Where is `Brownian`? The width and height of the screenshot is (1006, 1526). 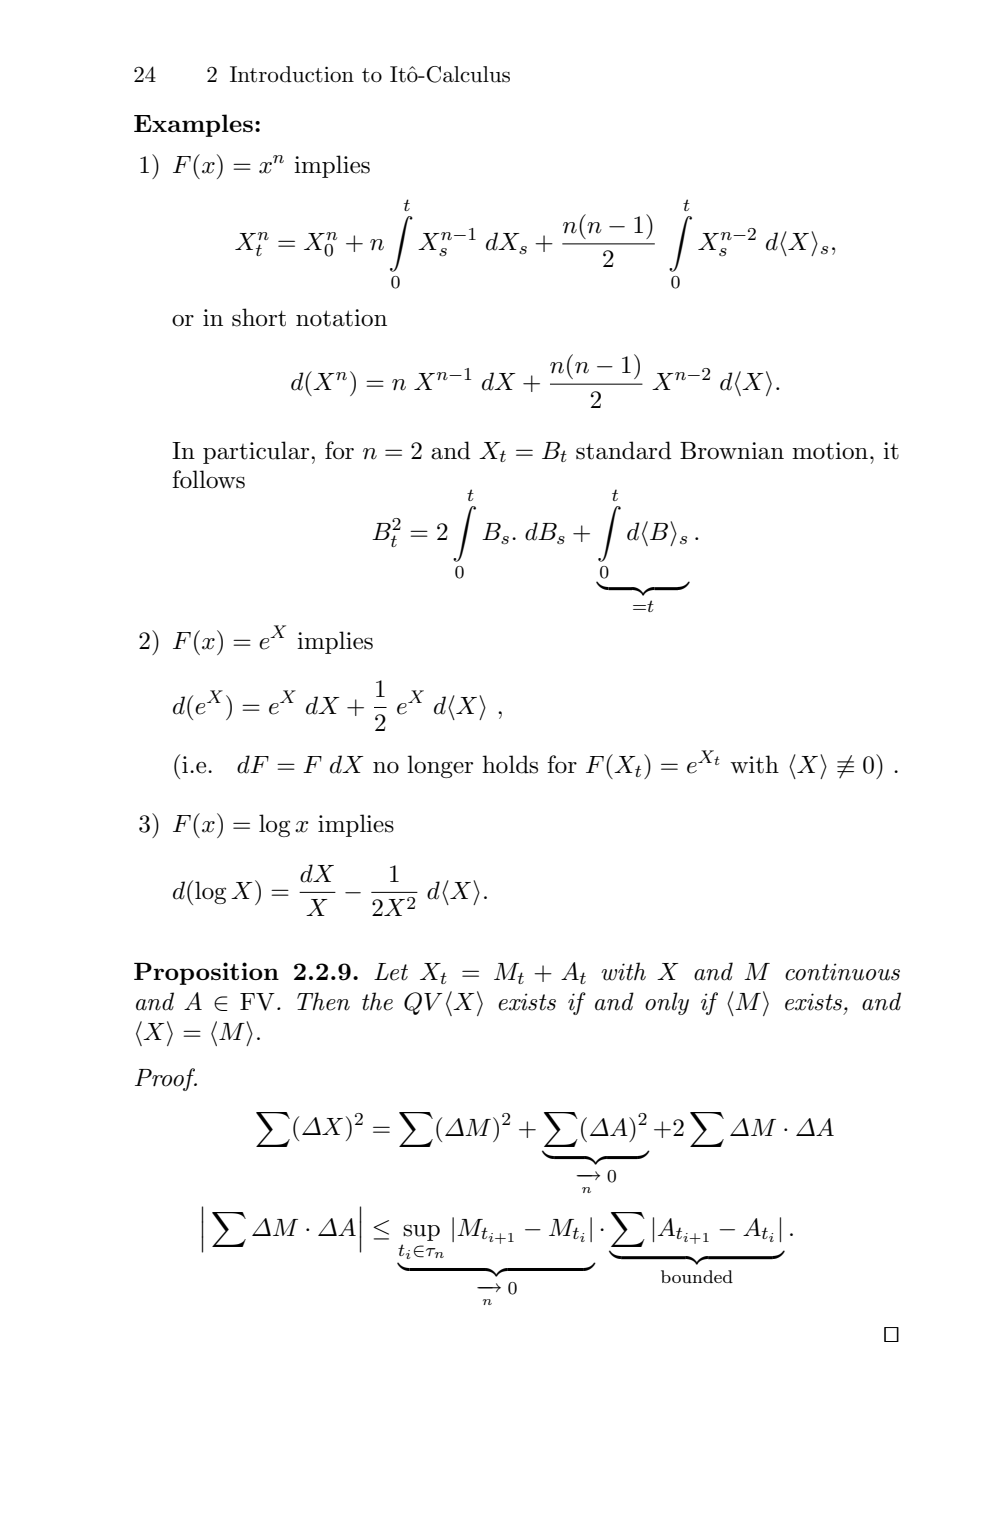 Brownian is located at coordinates (732, 451).
